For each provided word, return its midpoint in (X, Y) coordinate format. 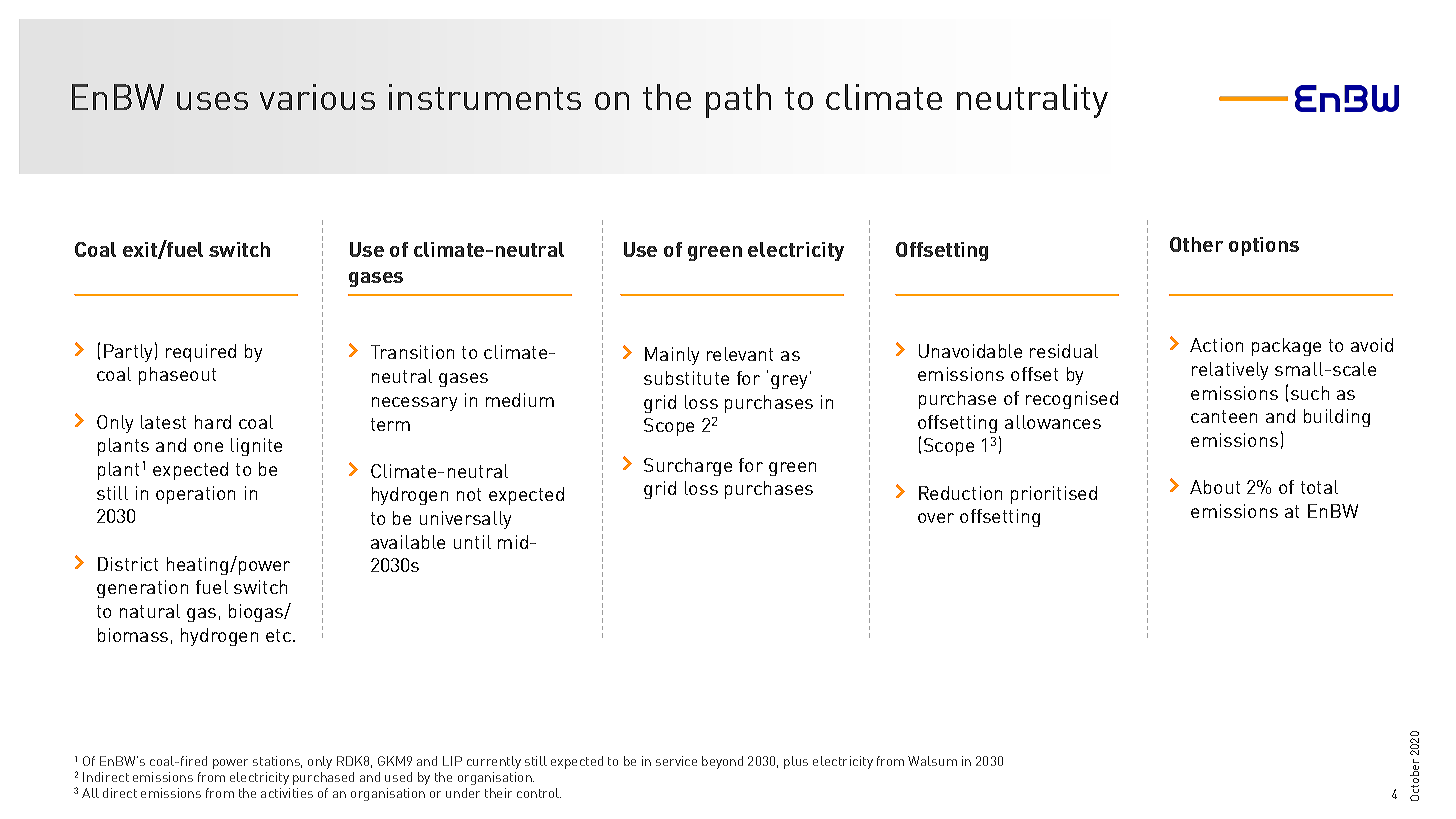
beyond (722, 762)
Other (1196, 244)
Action (1216, 345)
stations (277, 762)
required (201, 353)
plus (796, 762)
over (936, 518)
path (738, 101)
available (408, 542)
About (1215, 487)
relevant (740, 354)
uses (212, 101)
